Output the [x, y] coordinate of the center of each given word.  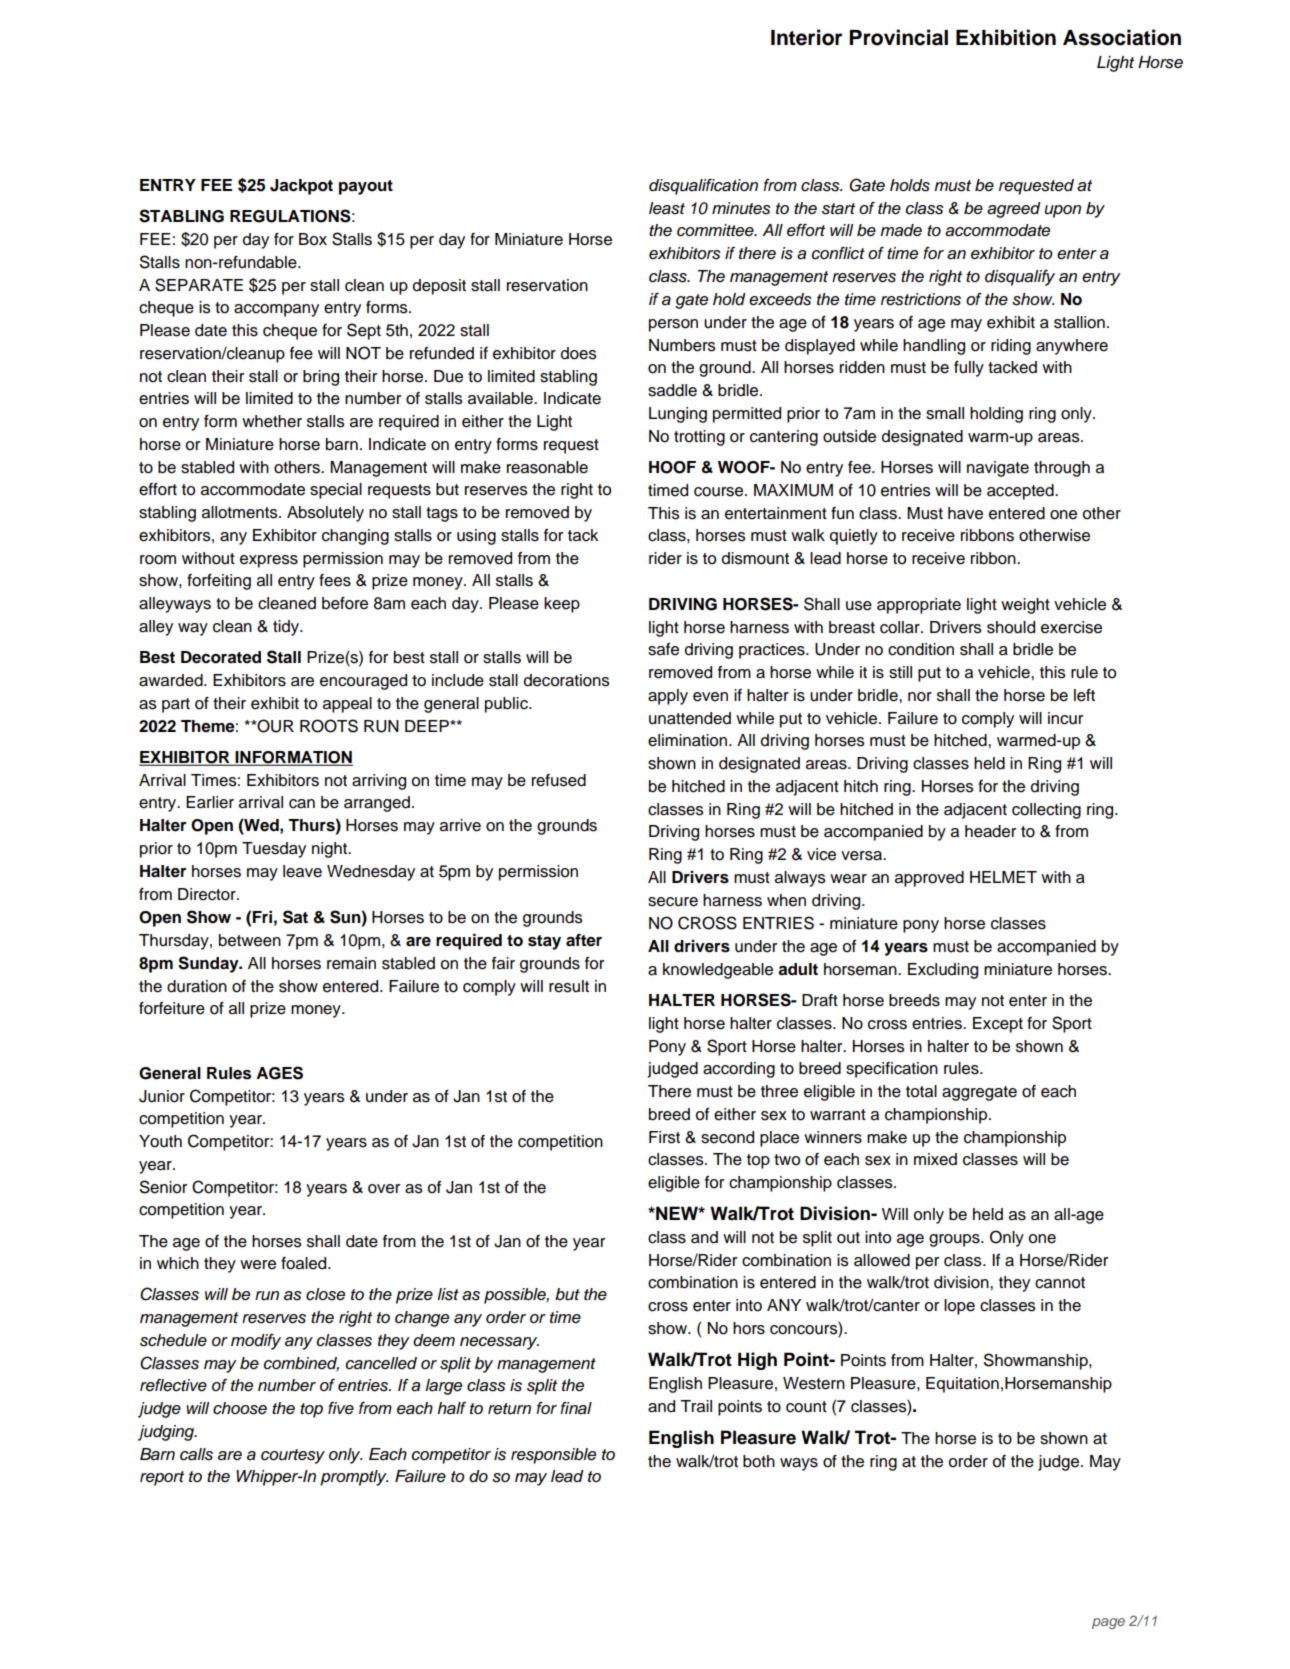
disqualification [703, 187]
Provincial [899, 37]
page [1108, 1623]
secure [673, 902]
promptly [354, 1478]
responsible [553, 1456]
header [990, 831]
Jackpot [301, 187]
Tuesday [274, 850]
